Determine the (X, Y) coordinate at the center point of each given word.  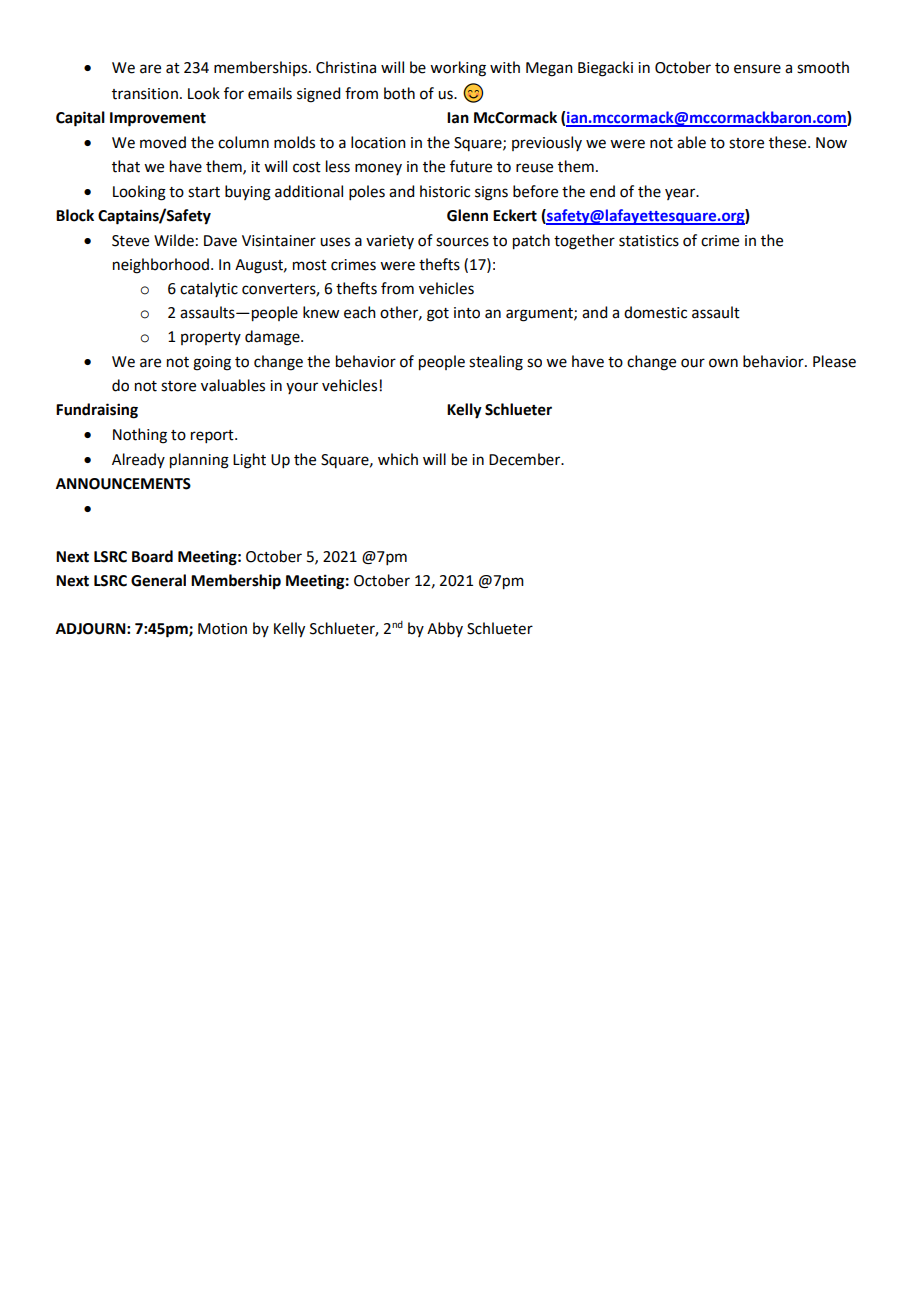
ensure (757, 69)
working (458, 69)
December (526, 459)
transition (145, 94)
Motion (222, 629)
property (211, 338)
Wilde (174, 240)
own (723, 363)
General (158, 580)
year (681, 194)
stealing (496, 363)
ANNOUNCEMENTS (123, 484)
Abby (445, 629)
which (398, 459)
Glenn (467, 215)
